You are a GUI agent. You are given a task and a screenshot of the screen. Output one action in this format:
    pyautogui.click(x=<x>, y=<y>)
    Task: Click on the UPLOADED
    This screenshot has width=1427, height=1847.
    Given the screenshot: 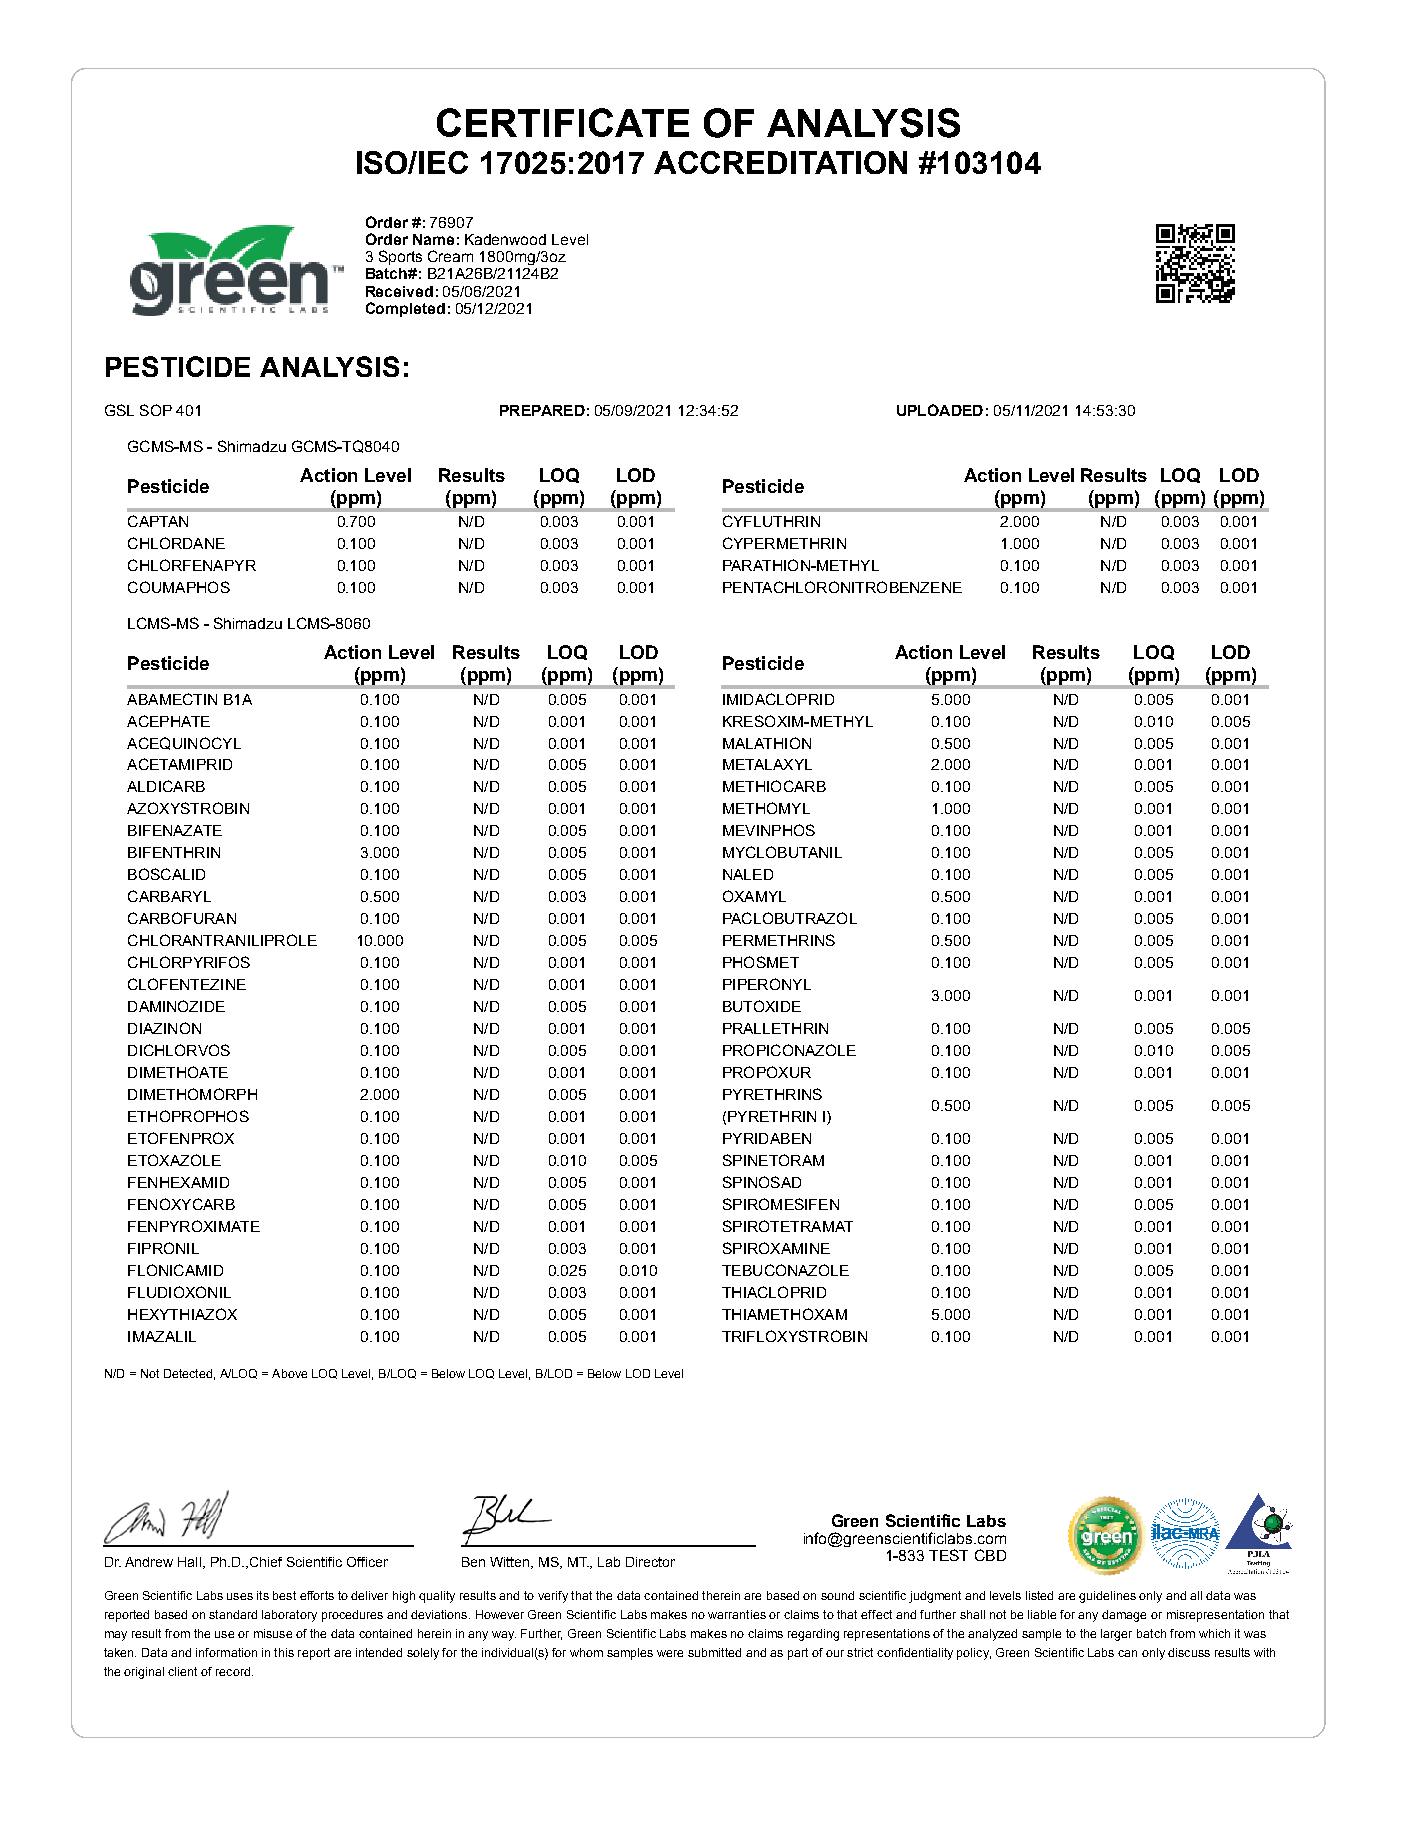 What is the action you would take?
    pyautogui.click(x=940, y=410)
